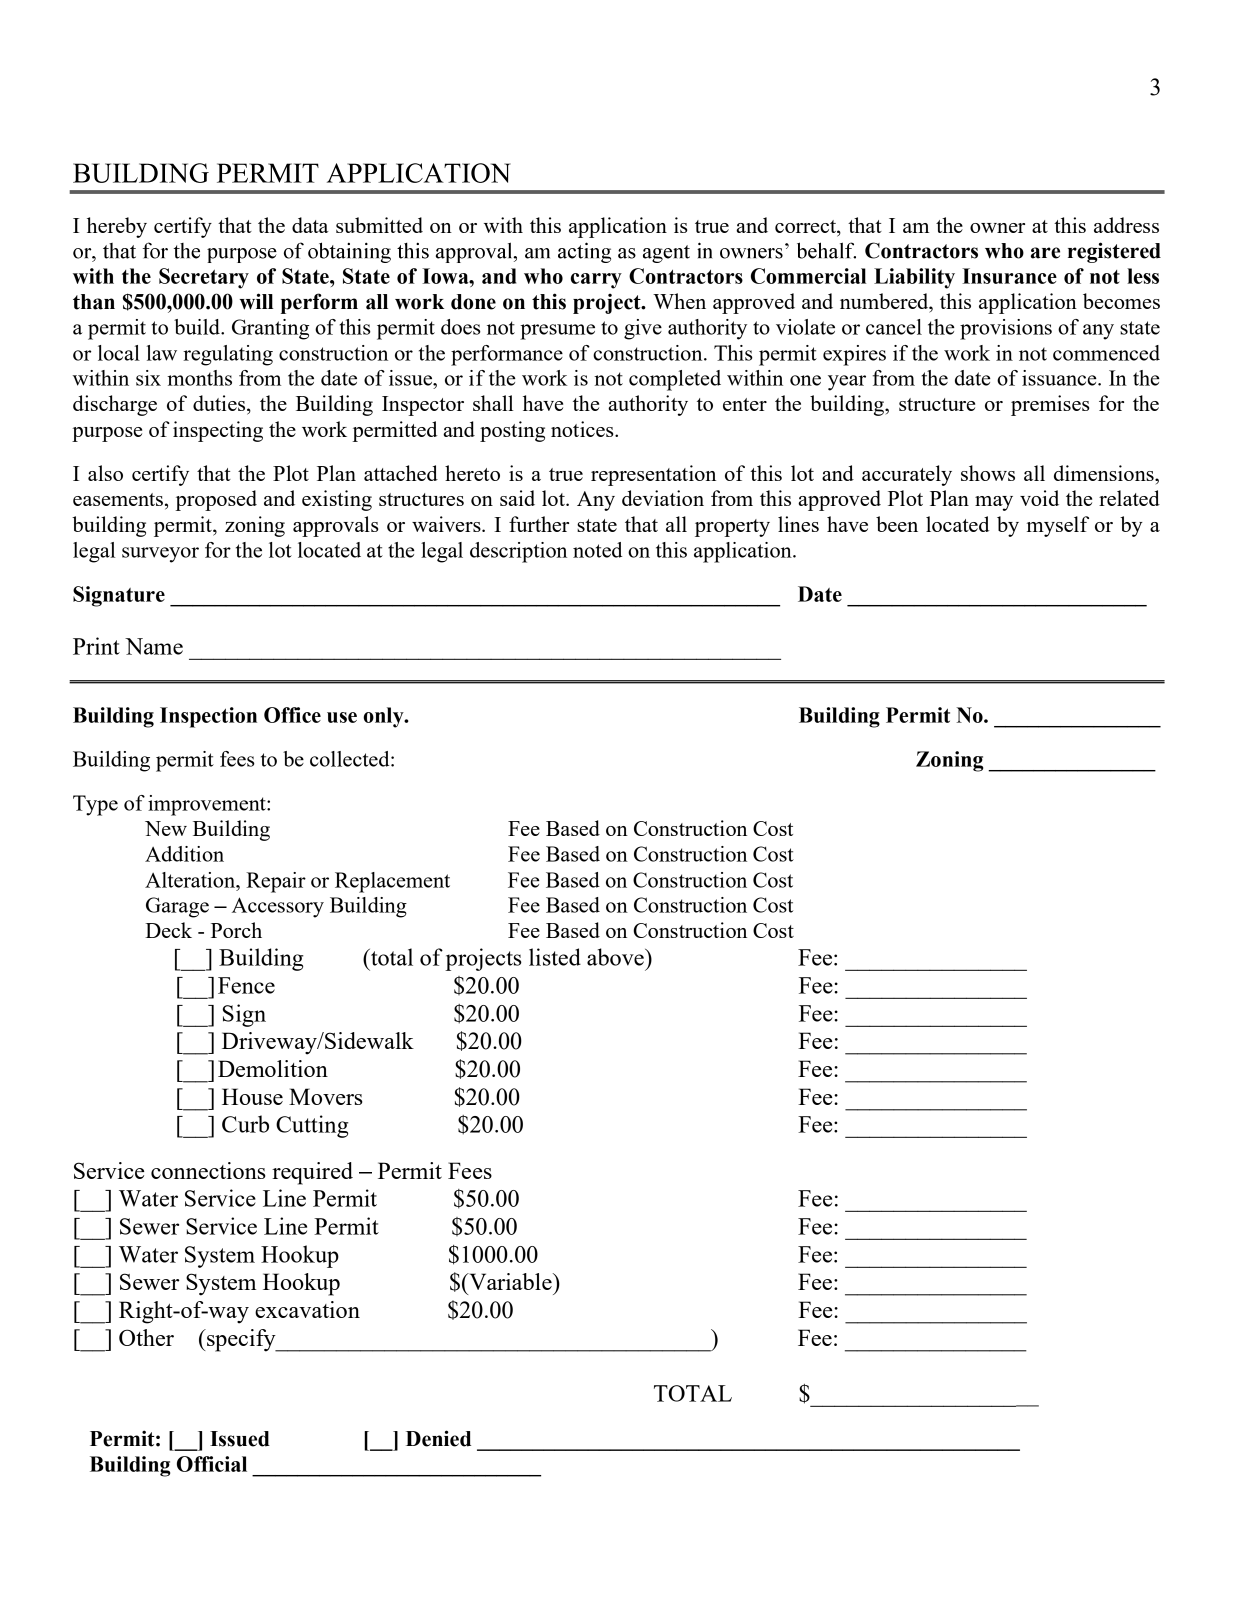 Image resolution: width=1234 pixels, height=1597 pixels. I want to click on Denied, so click(438, 1438).
